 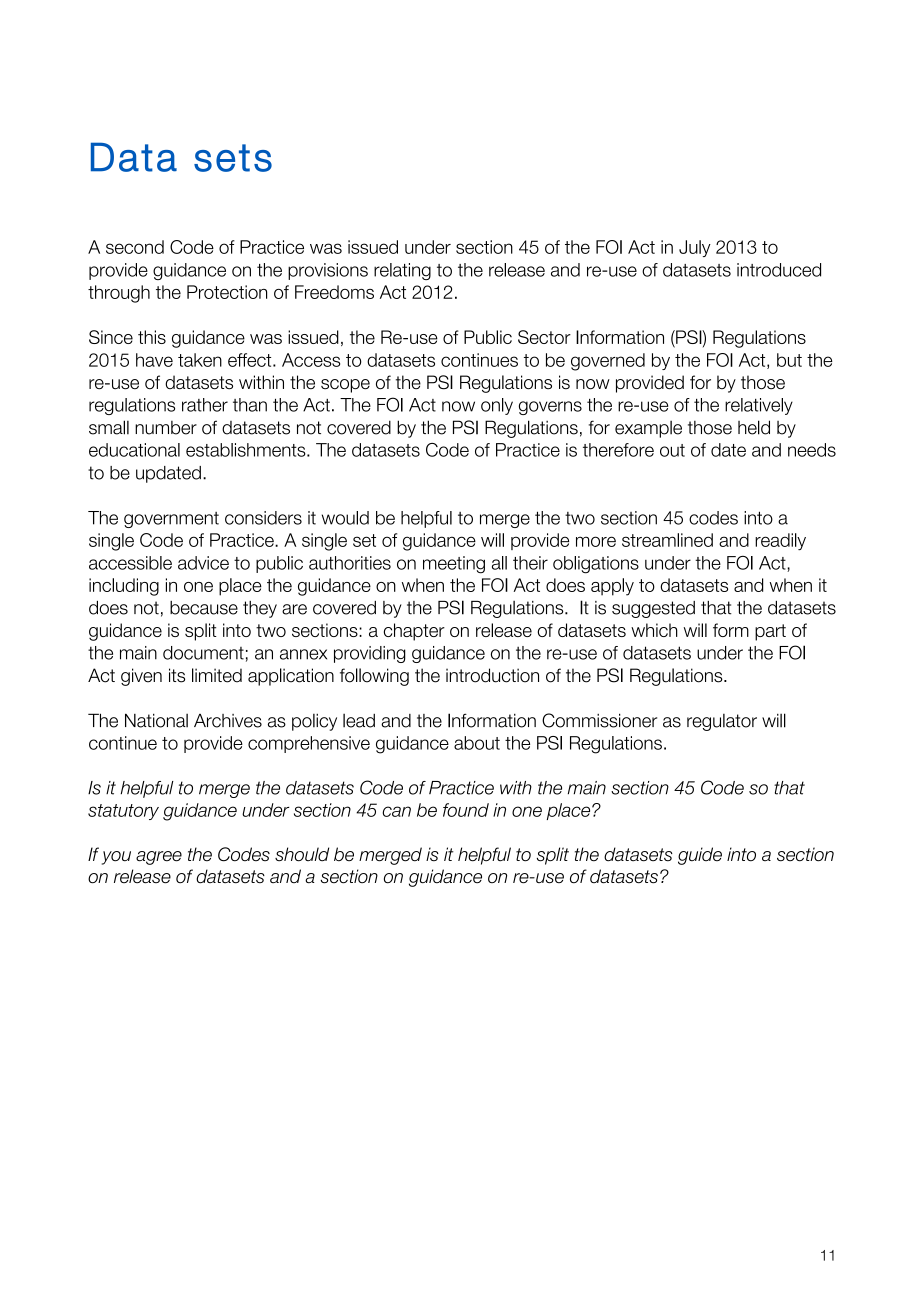 I want to click on guide, so click(x=700, y=856).
